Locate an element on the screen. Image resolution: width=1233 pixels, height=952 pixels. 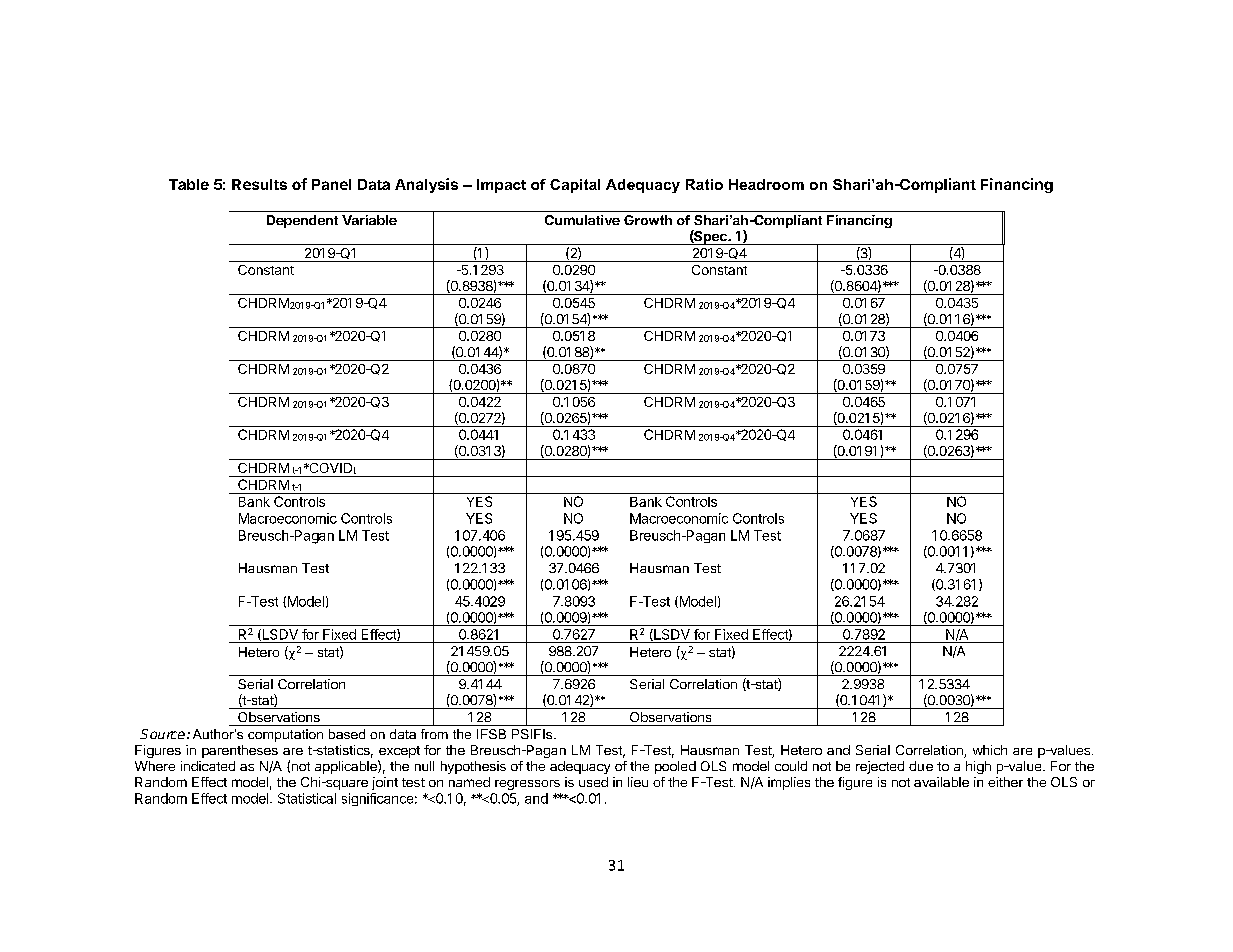
which is located at coordinates (990, 750).
